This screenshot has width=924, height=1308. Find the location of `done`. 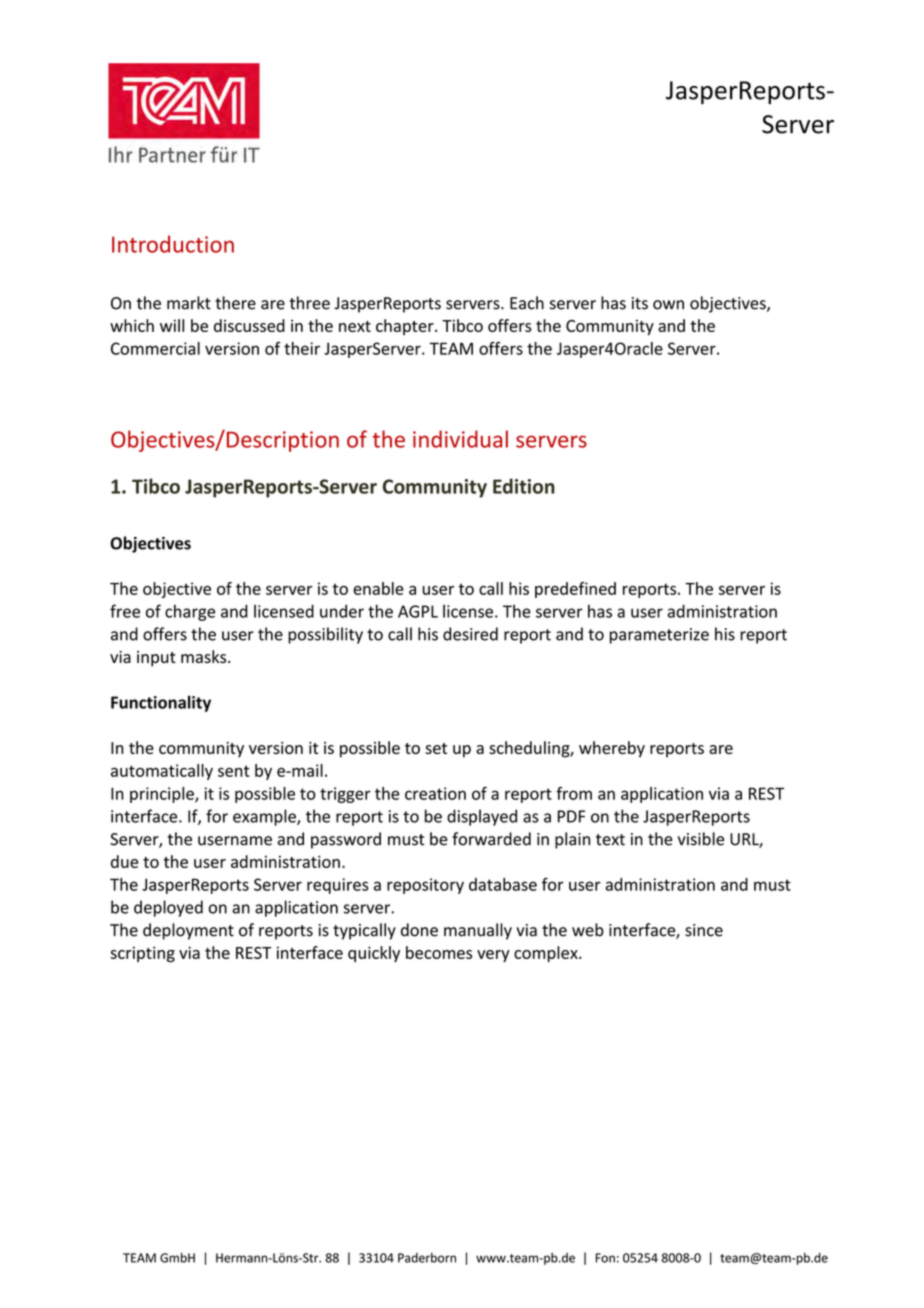

done is located at coordinates (419, 930).
